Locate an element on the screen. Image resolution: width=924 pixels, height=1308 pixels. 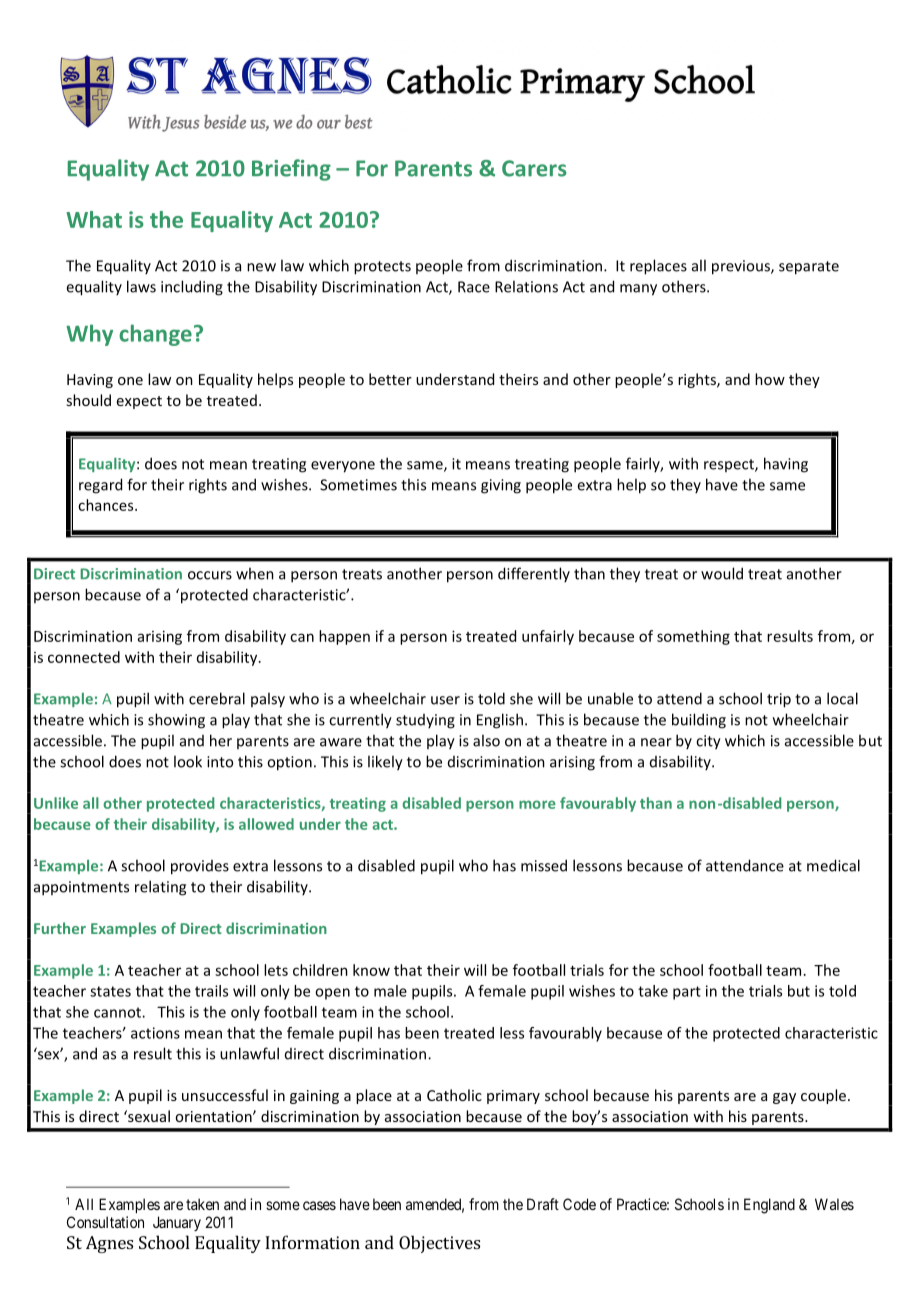
January is located at coordinates (177, 1223).
